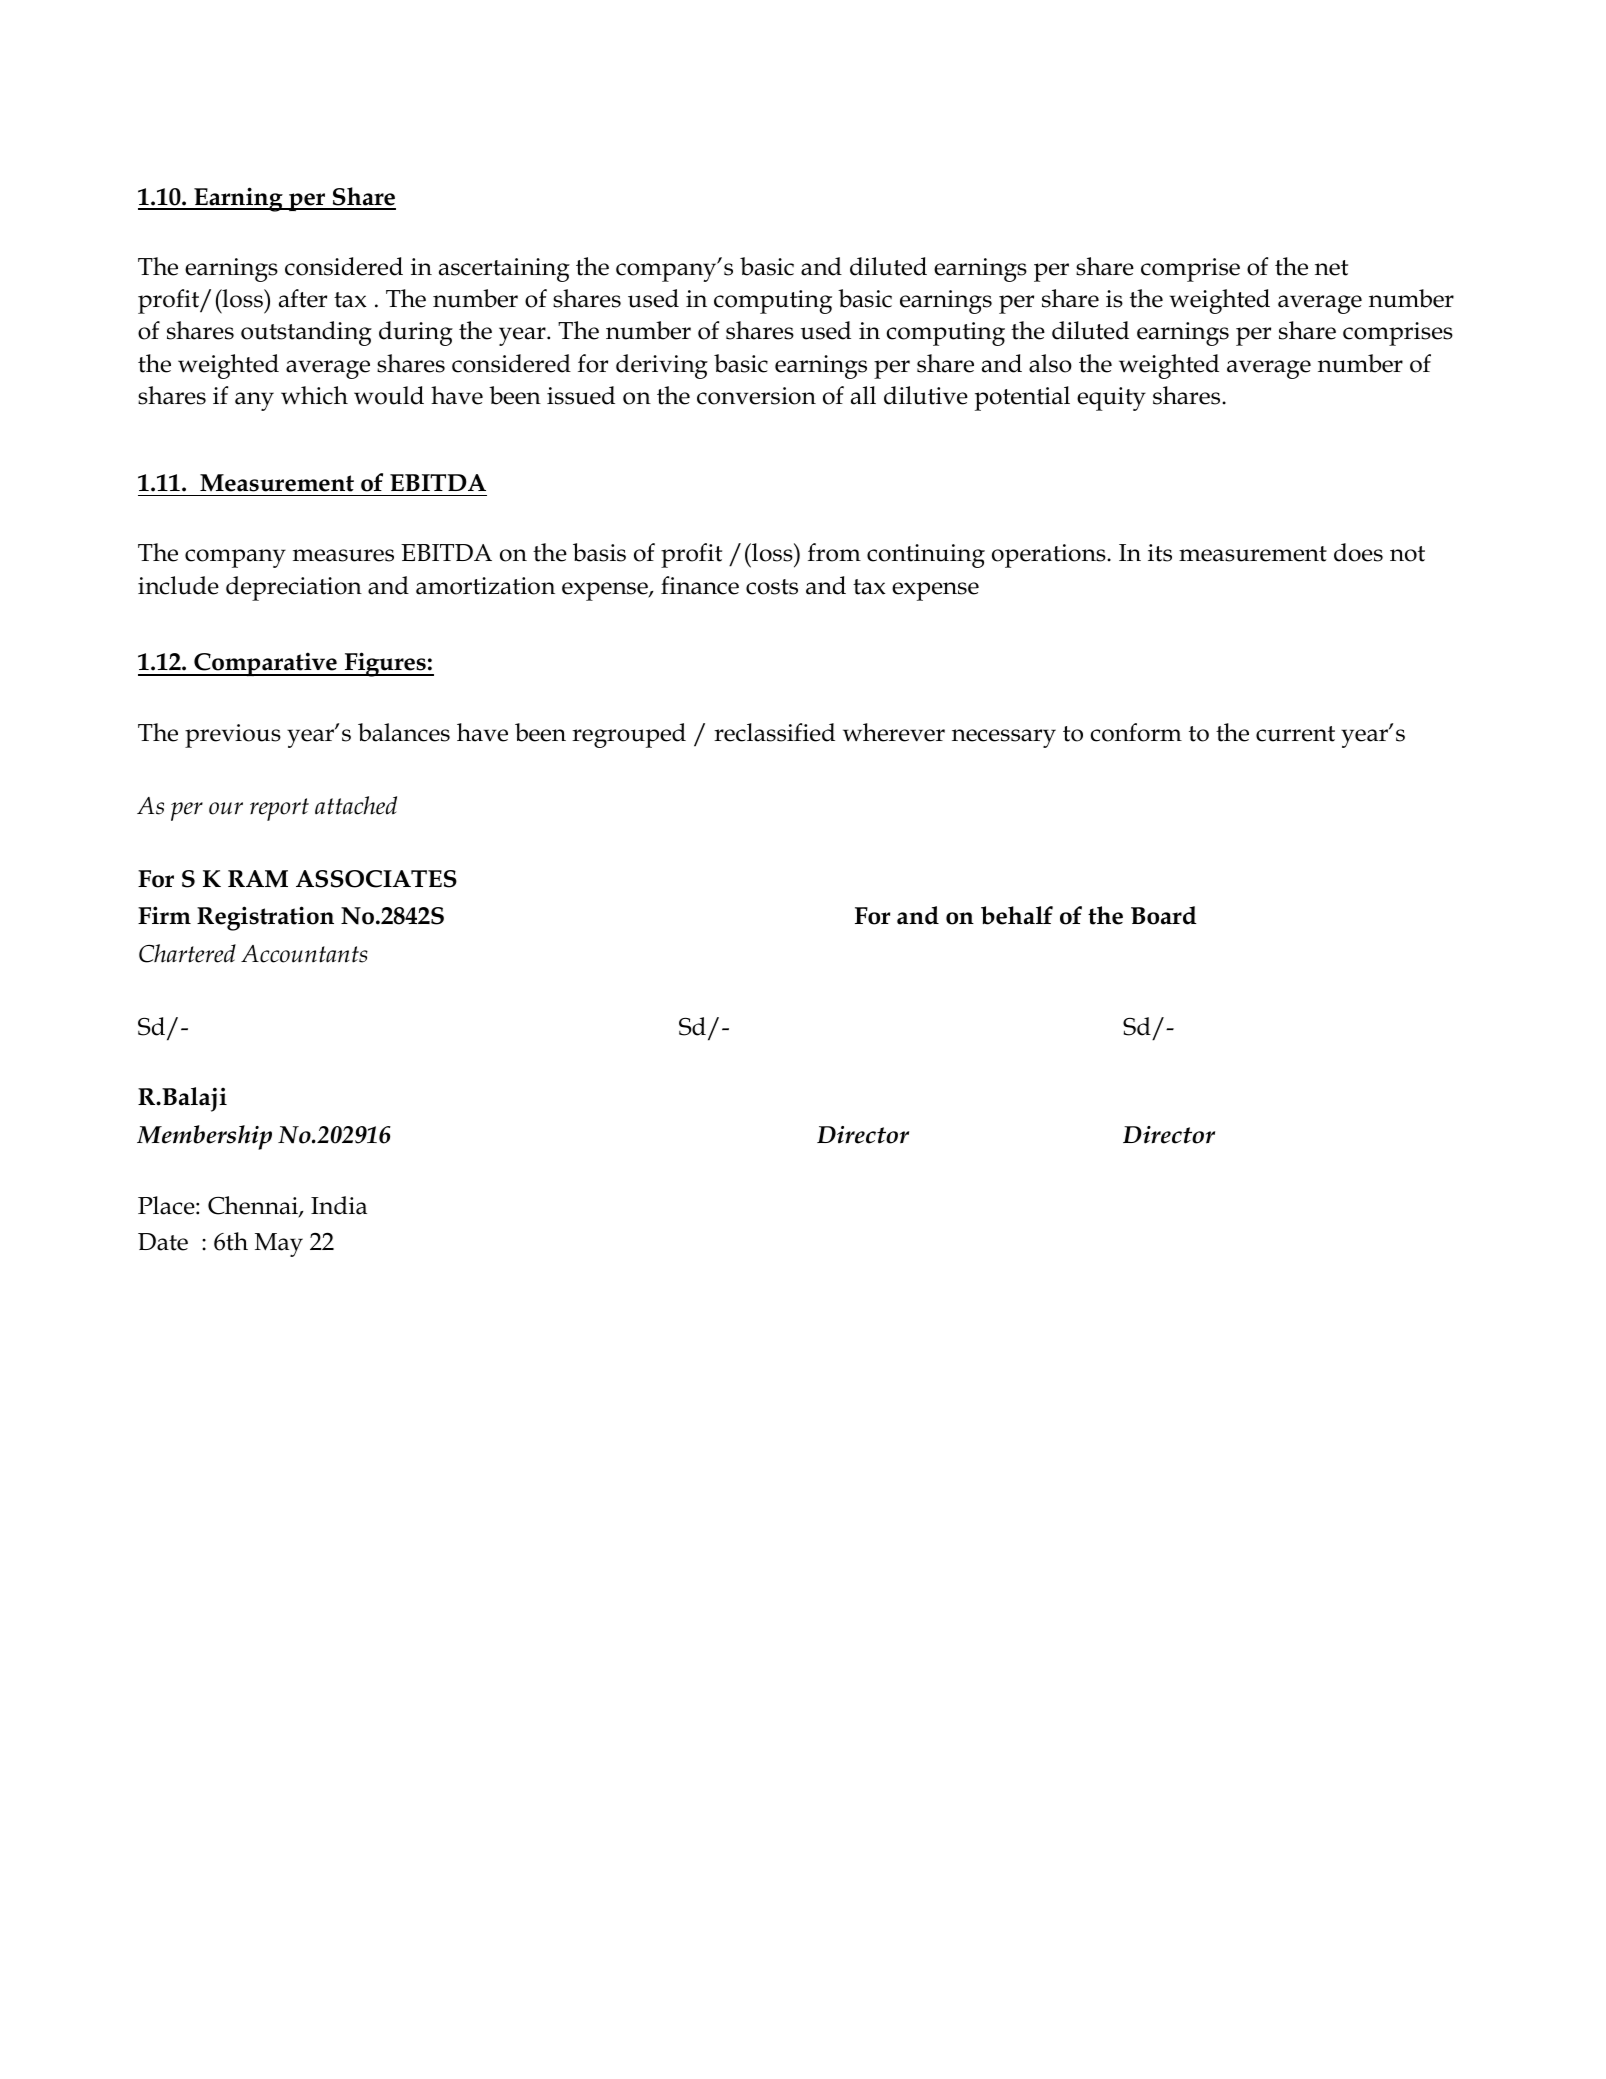 Image resolution: width=1606 pixels, height=2079 pixels. I want to click on India, so click(339, 1205).
